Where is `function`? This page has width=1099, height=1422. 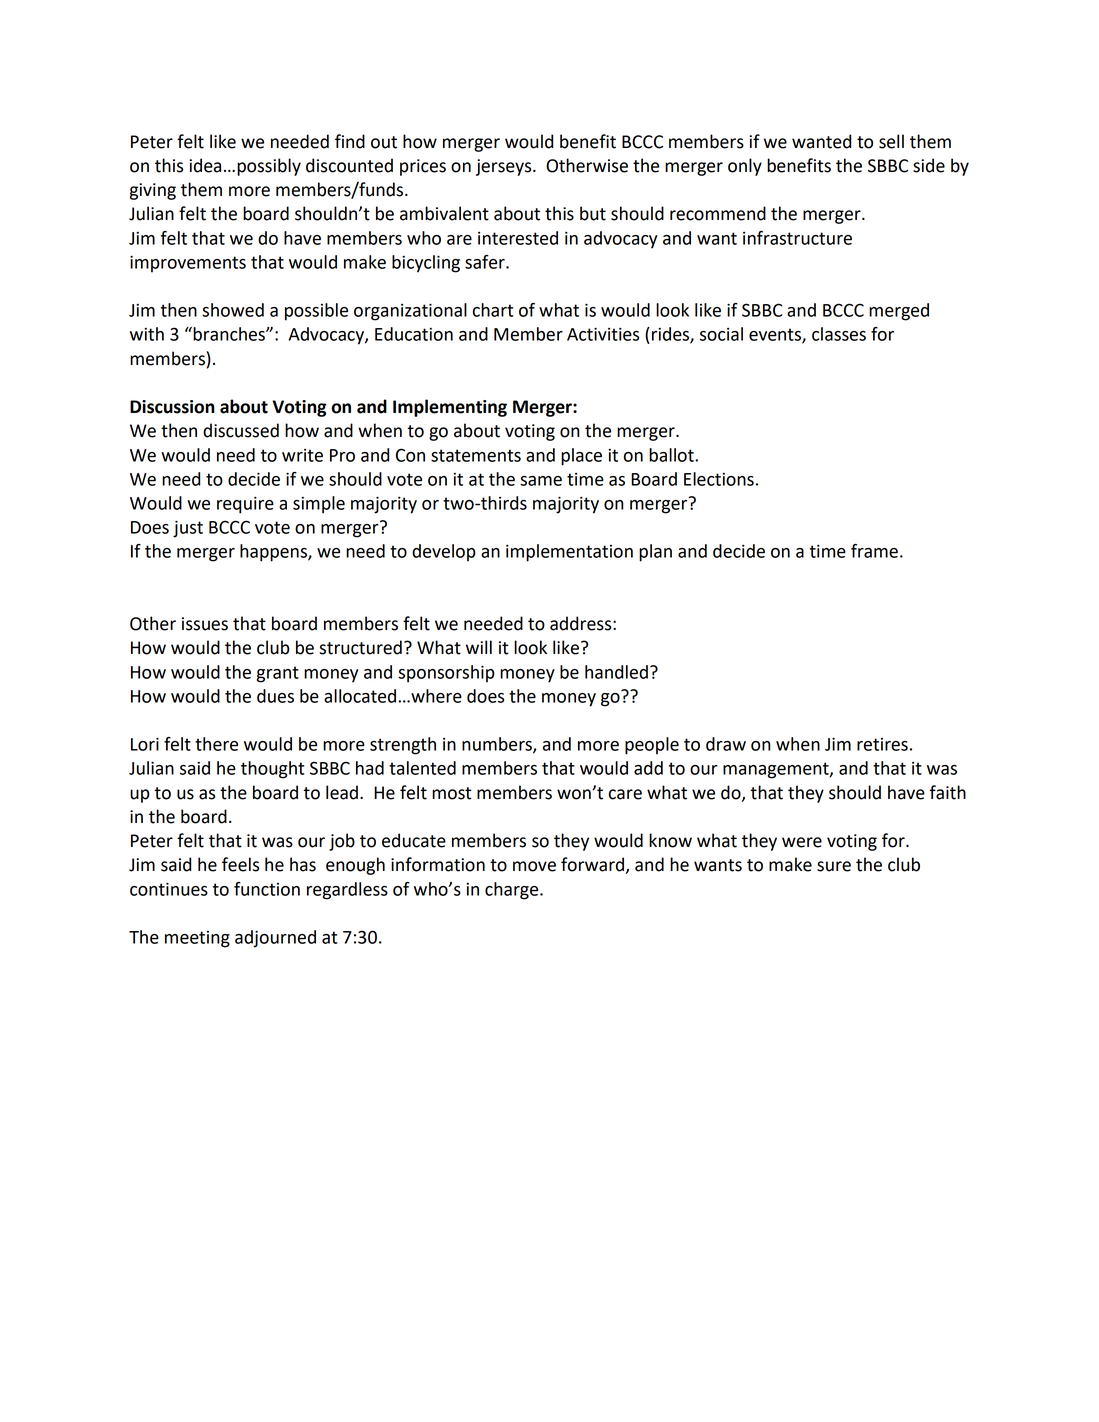 function is located at coordinates (267, 889).
